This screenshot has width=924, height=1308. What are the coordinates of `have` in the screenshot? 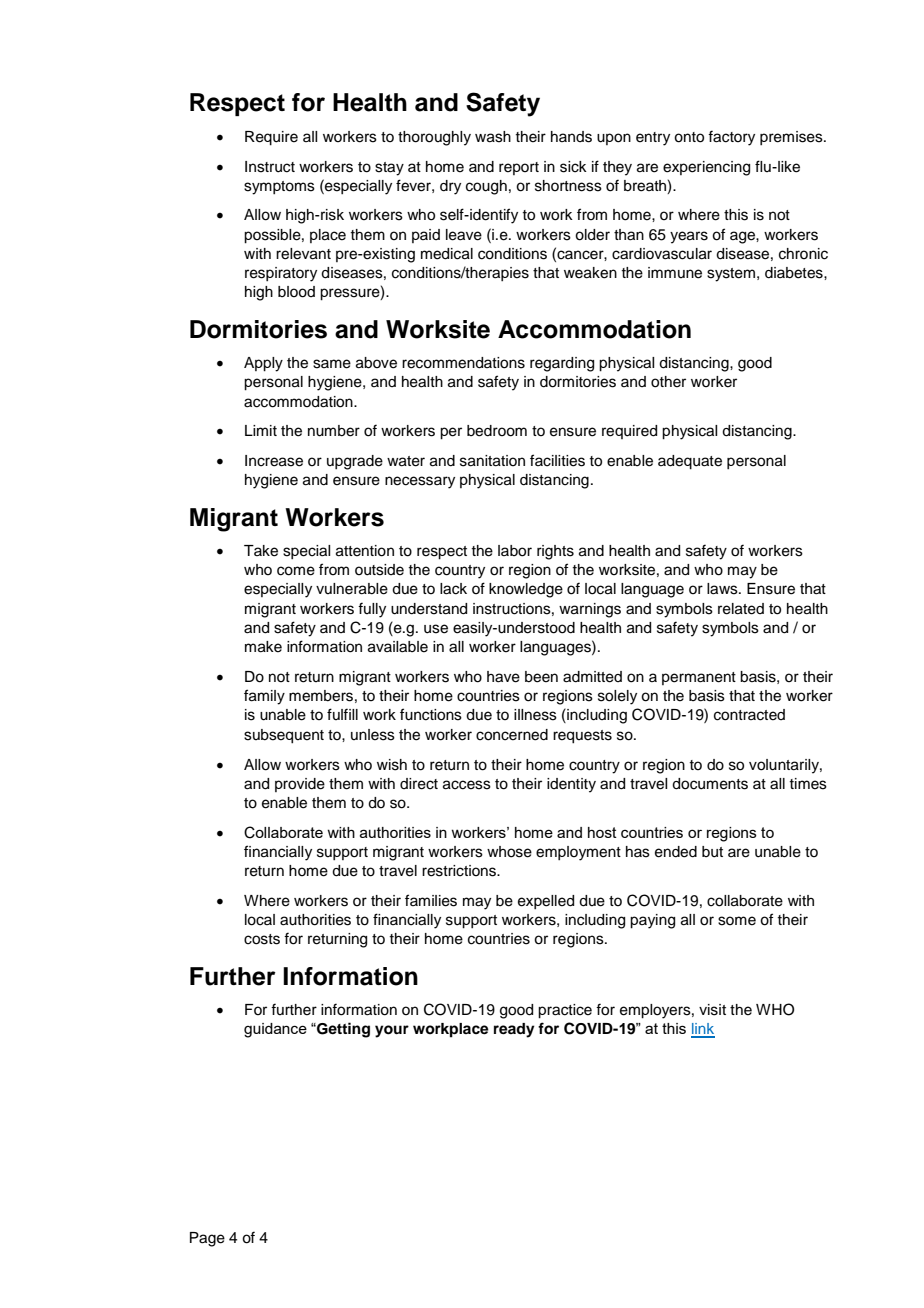 It's located at (503, 677).
